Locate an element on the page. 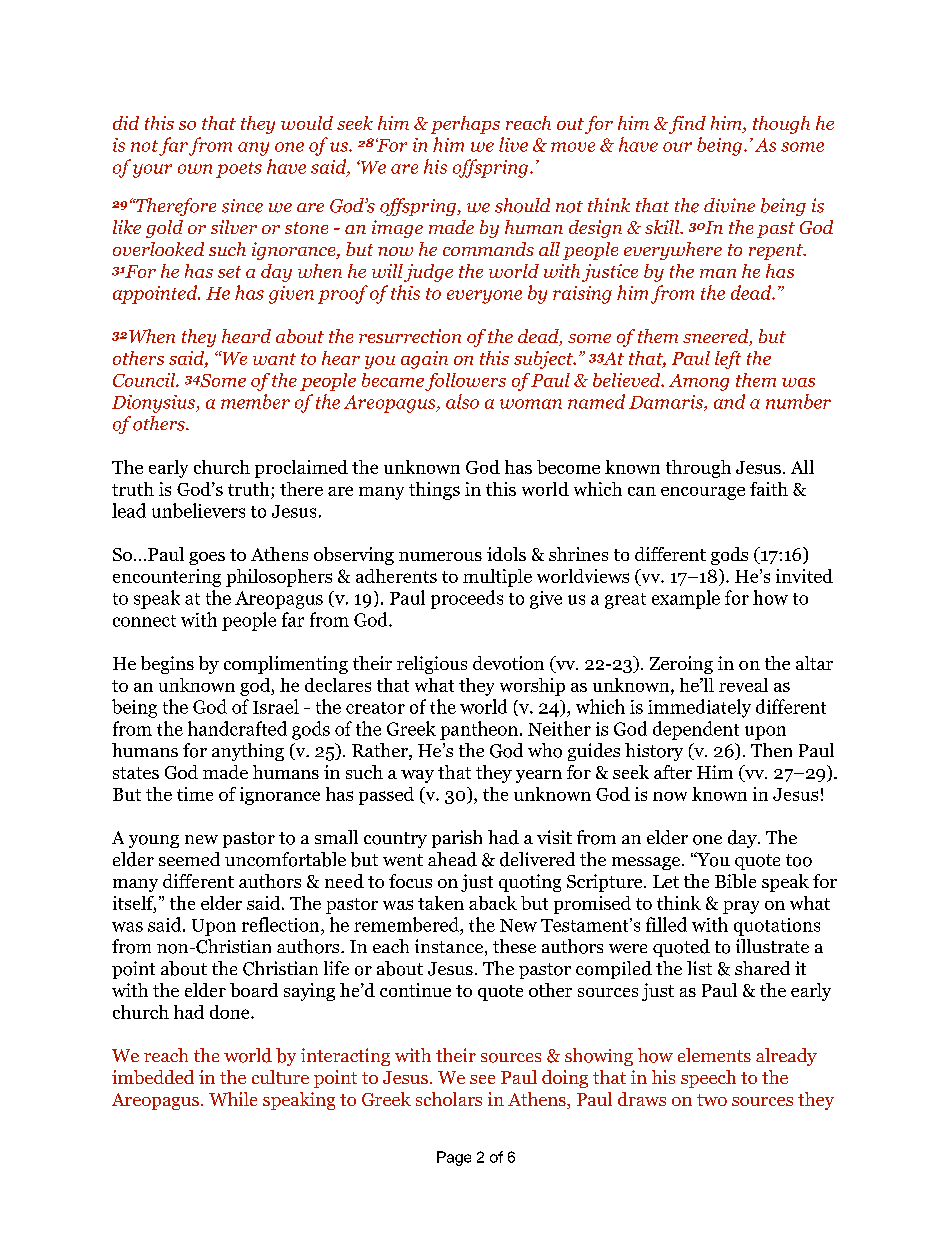 This page has height=1233, width=952. perhaps is located at coordinates (465, 125).
